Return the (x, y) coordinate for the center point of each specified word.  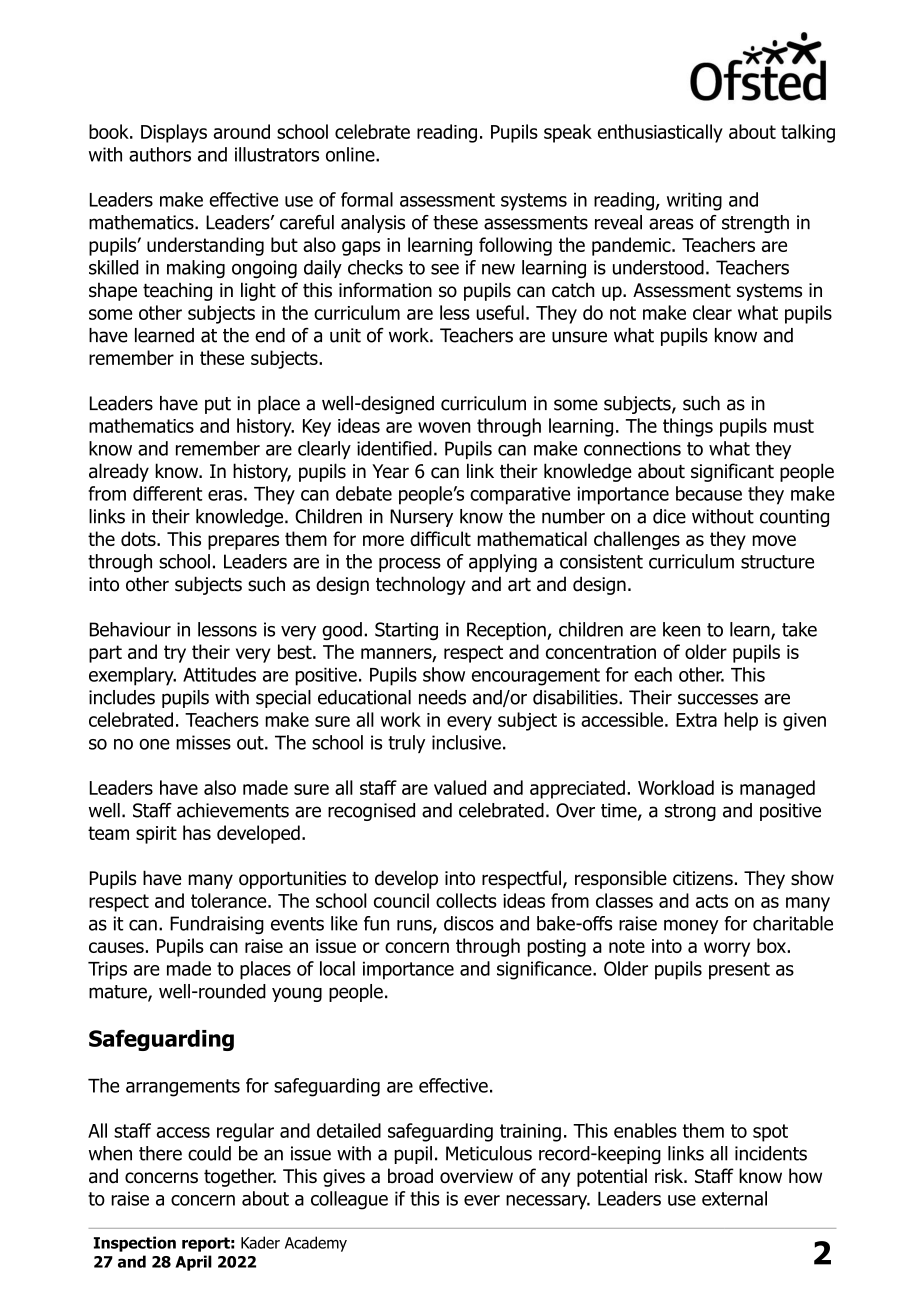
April (193, 1263)
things (688, 427)
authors (160, 154)
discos (469, 923)
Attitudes (219, 674)
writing (694, 201)
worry (727, 949)
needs (442, 697)
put (218, 405)
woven (444, 427)
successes (718, 699)
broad (410, 1176)
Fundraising (217, 925)
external (734, 1198)
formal (367, 199)
